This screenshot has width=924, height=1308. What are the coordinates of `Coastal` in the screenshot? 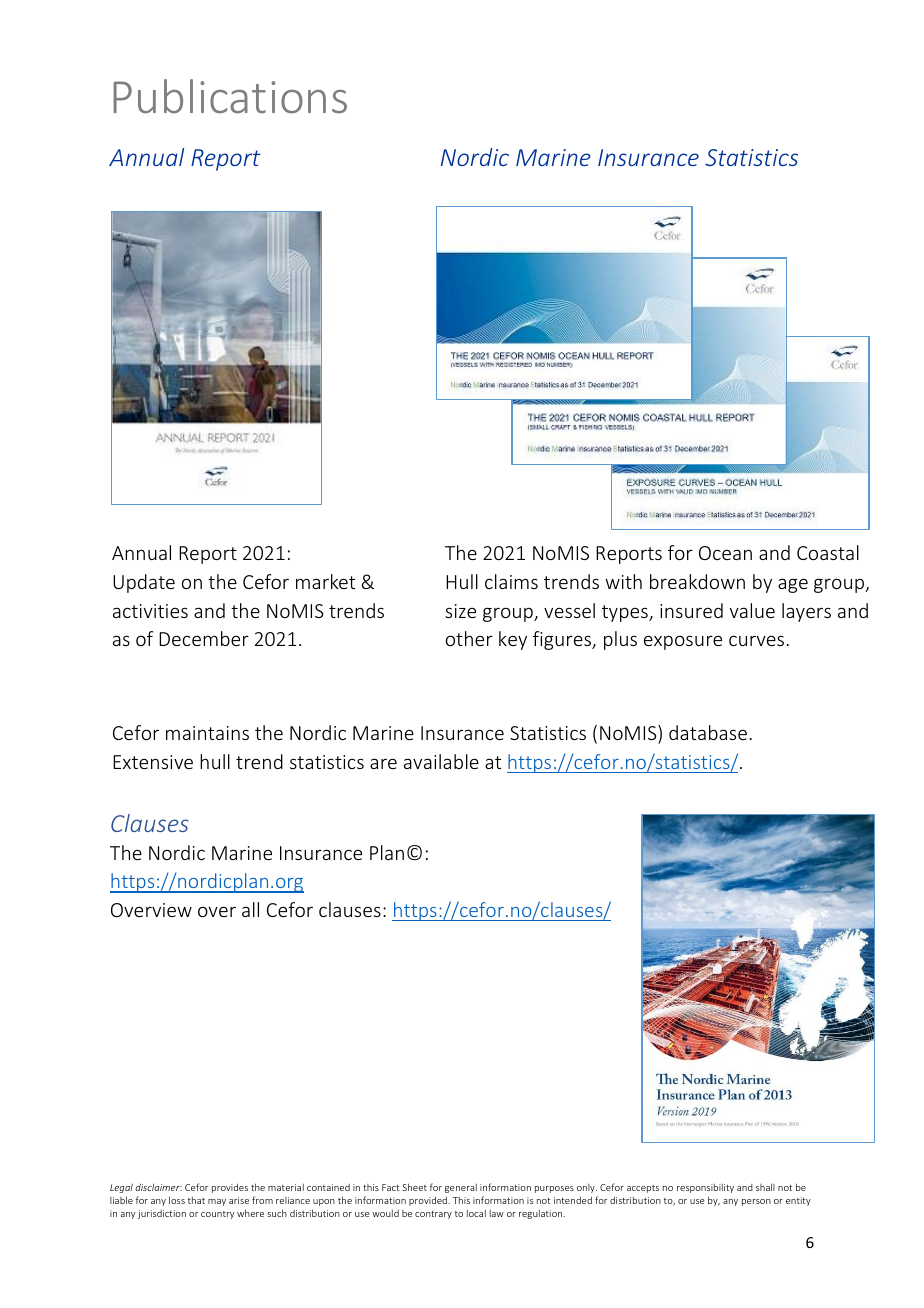 It's located at (828, 552).
